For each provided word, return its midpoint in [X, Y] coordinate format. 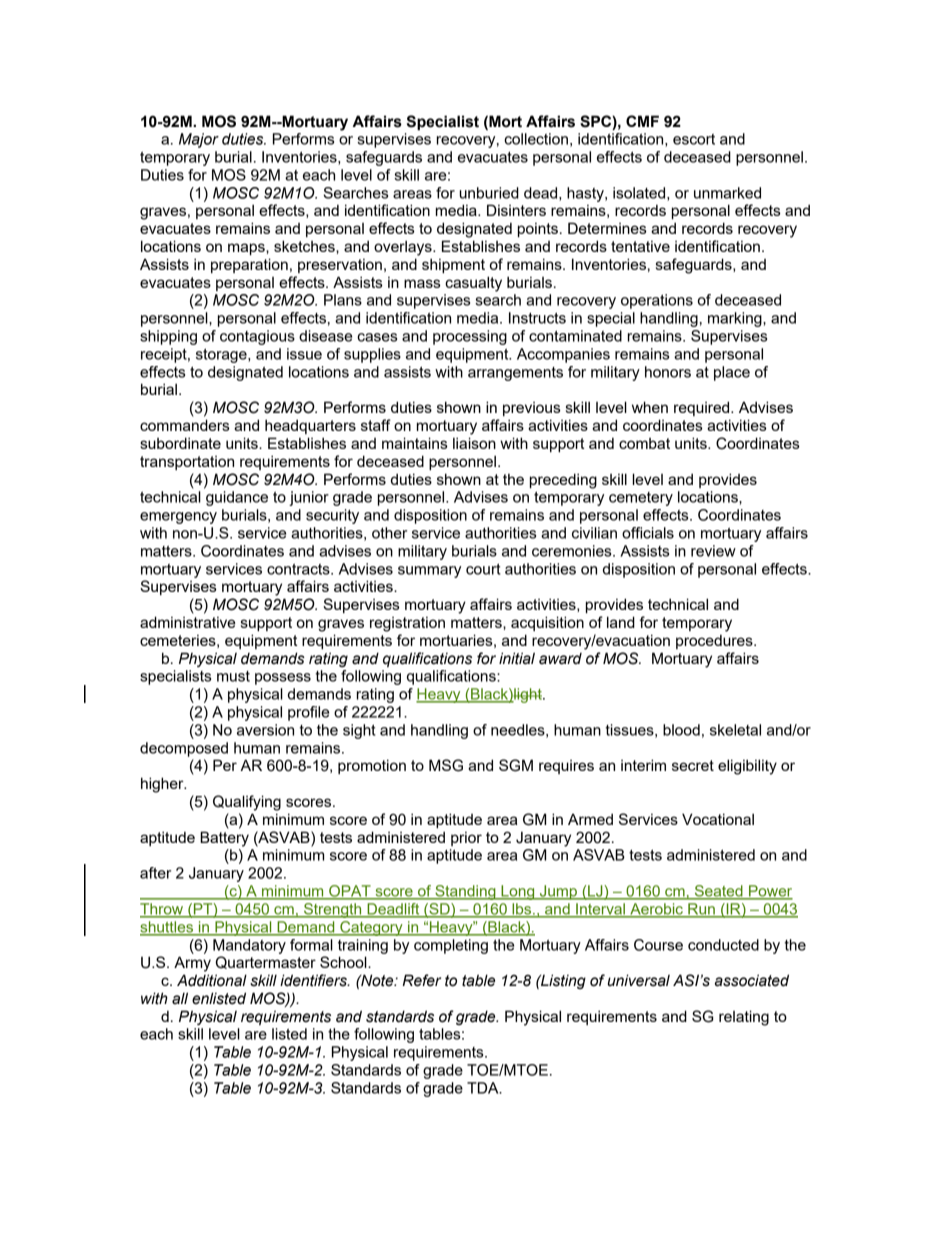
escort [694, 139]
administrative [188, 622]
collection [536, 139]
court [483, 569]
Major [199, 140]
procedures [715, 642]
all [180, 998]
